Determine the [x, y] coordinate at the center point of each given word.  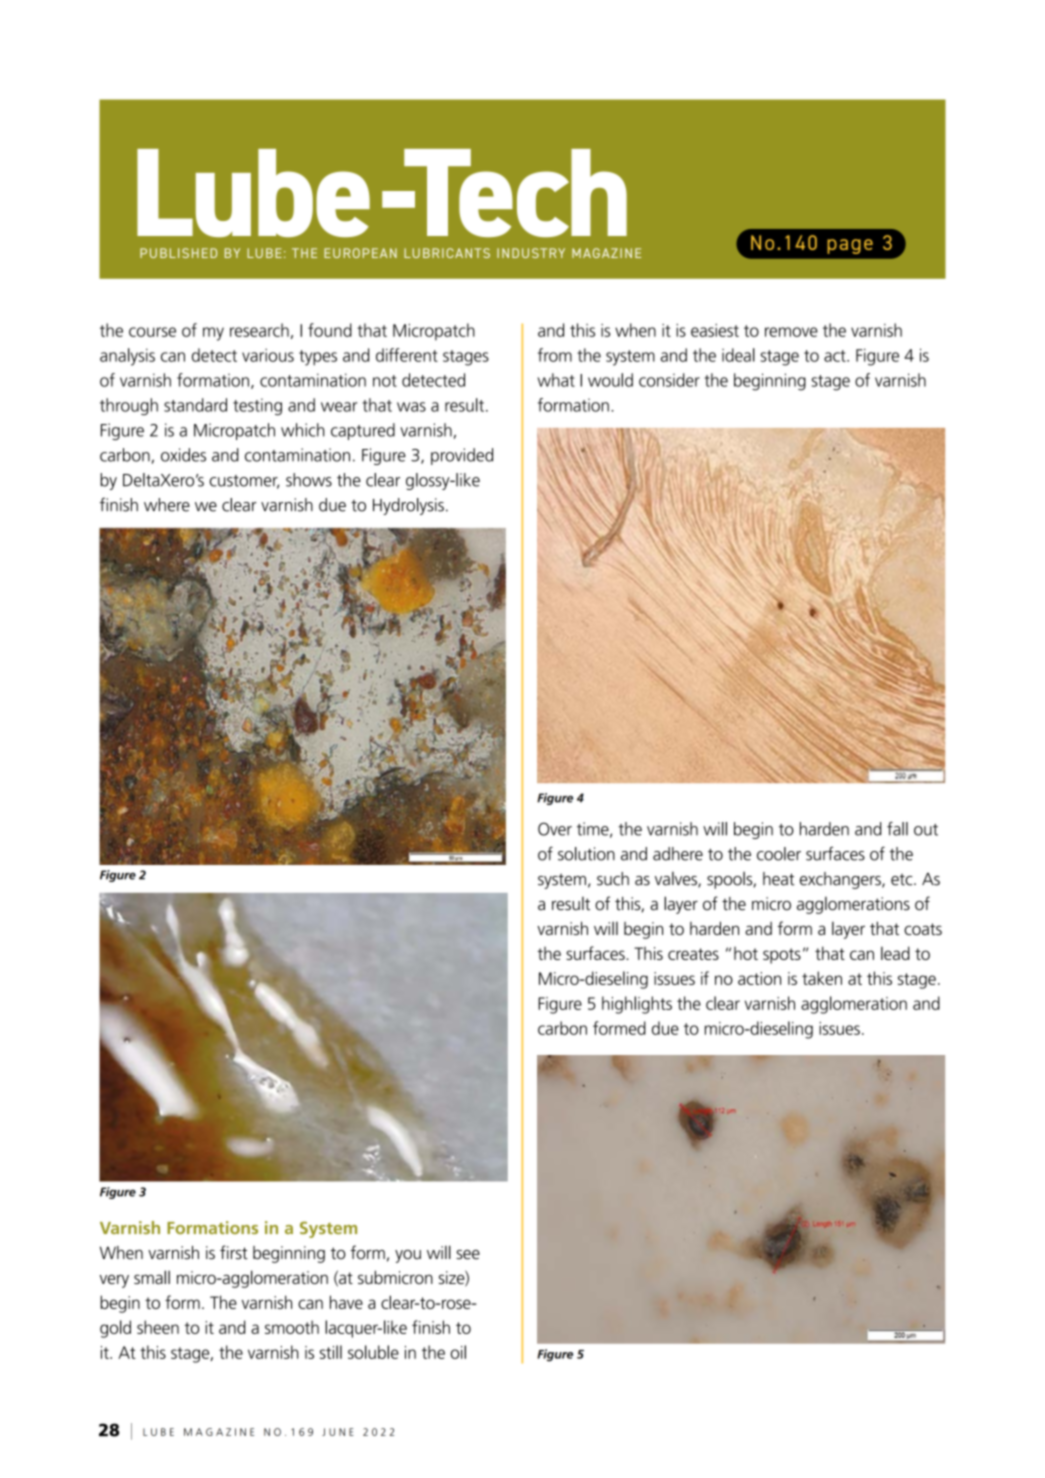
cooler [779, 854]
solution [586, 854]
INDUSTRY [531, 253]
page [850, 246]
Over [555, 829]
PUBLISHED [178, 253]
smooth [292, 1327]
